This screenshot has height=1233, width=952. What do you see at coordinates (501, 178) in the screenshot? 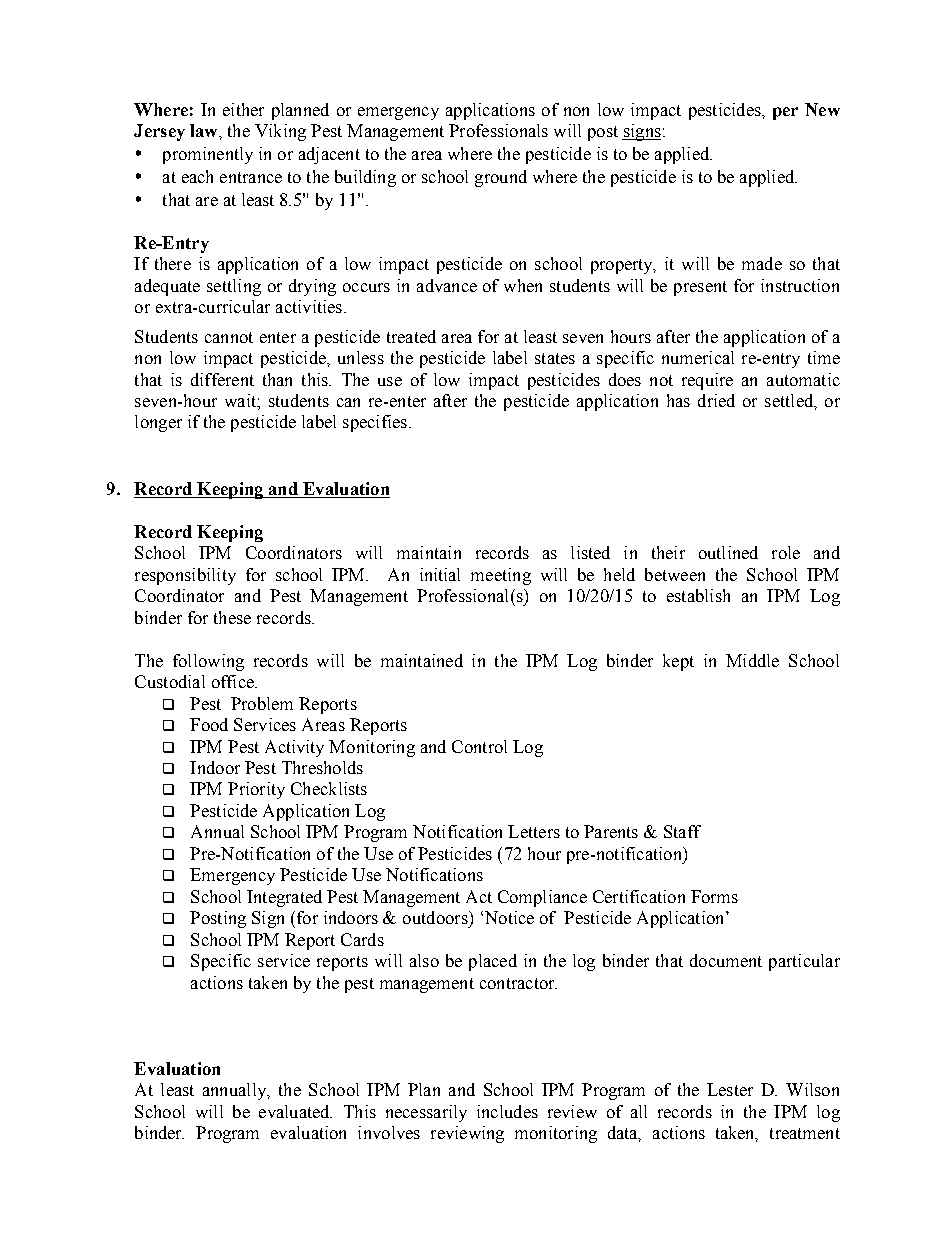
I see `ground` at bounding box center [501, 178].
